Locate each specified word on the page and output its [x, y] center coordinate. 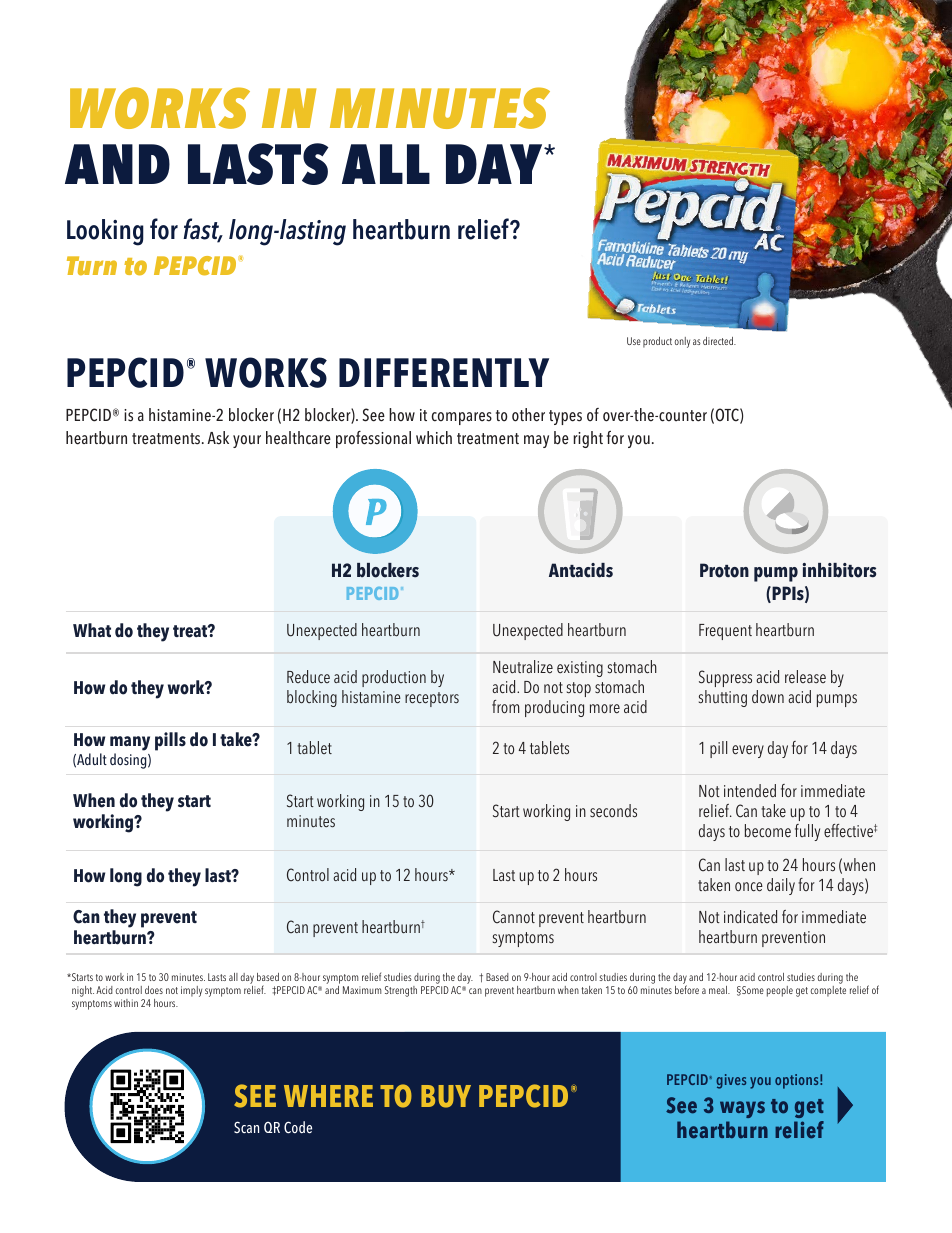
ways [742, 1109]
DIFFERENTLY [444, 372]
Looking [105, 232]
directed [719, 341]
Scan [246, 1127]
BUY [446, 1096]
